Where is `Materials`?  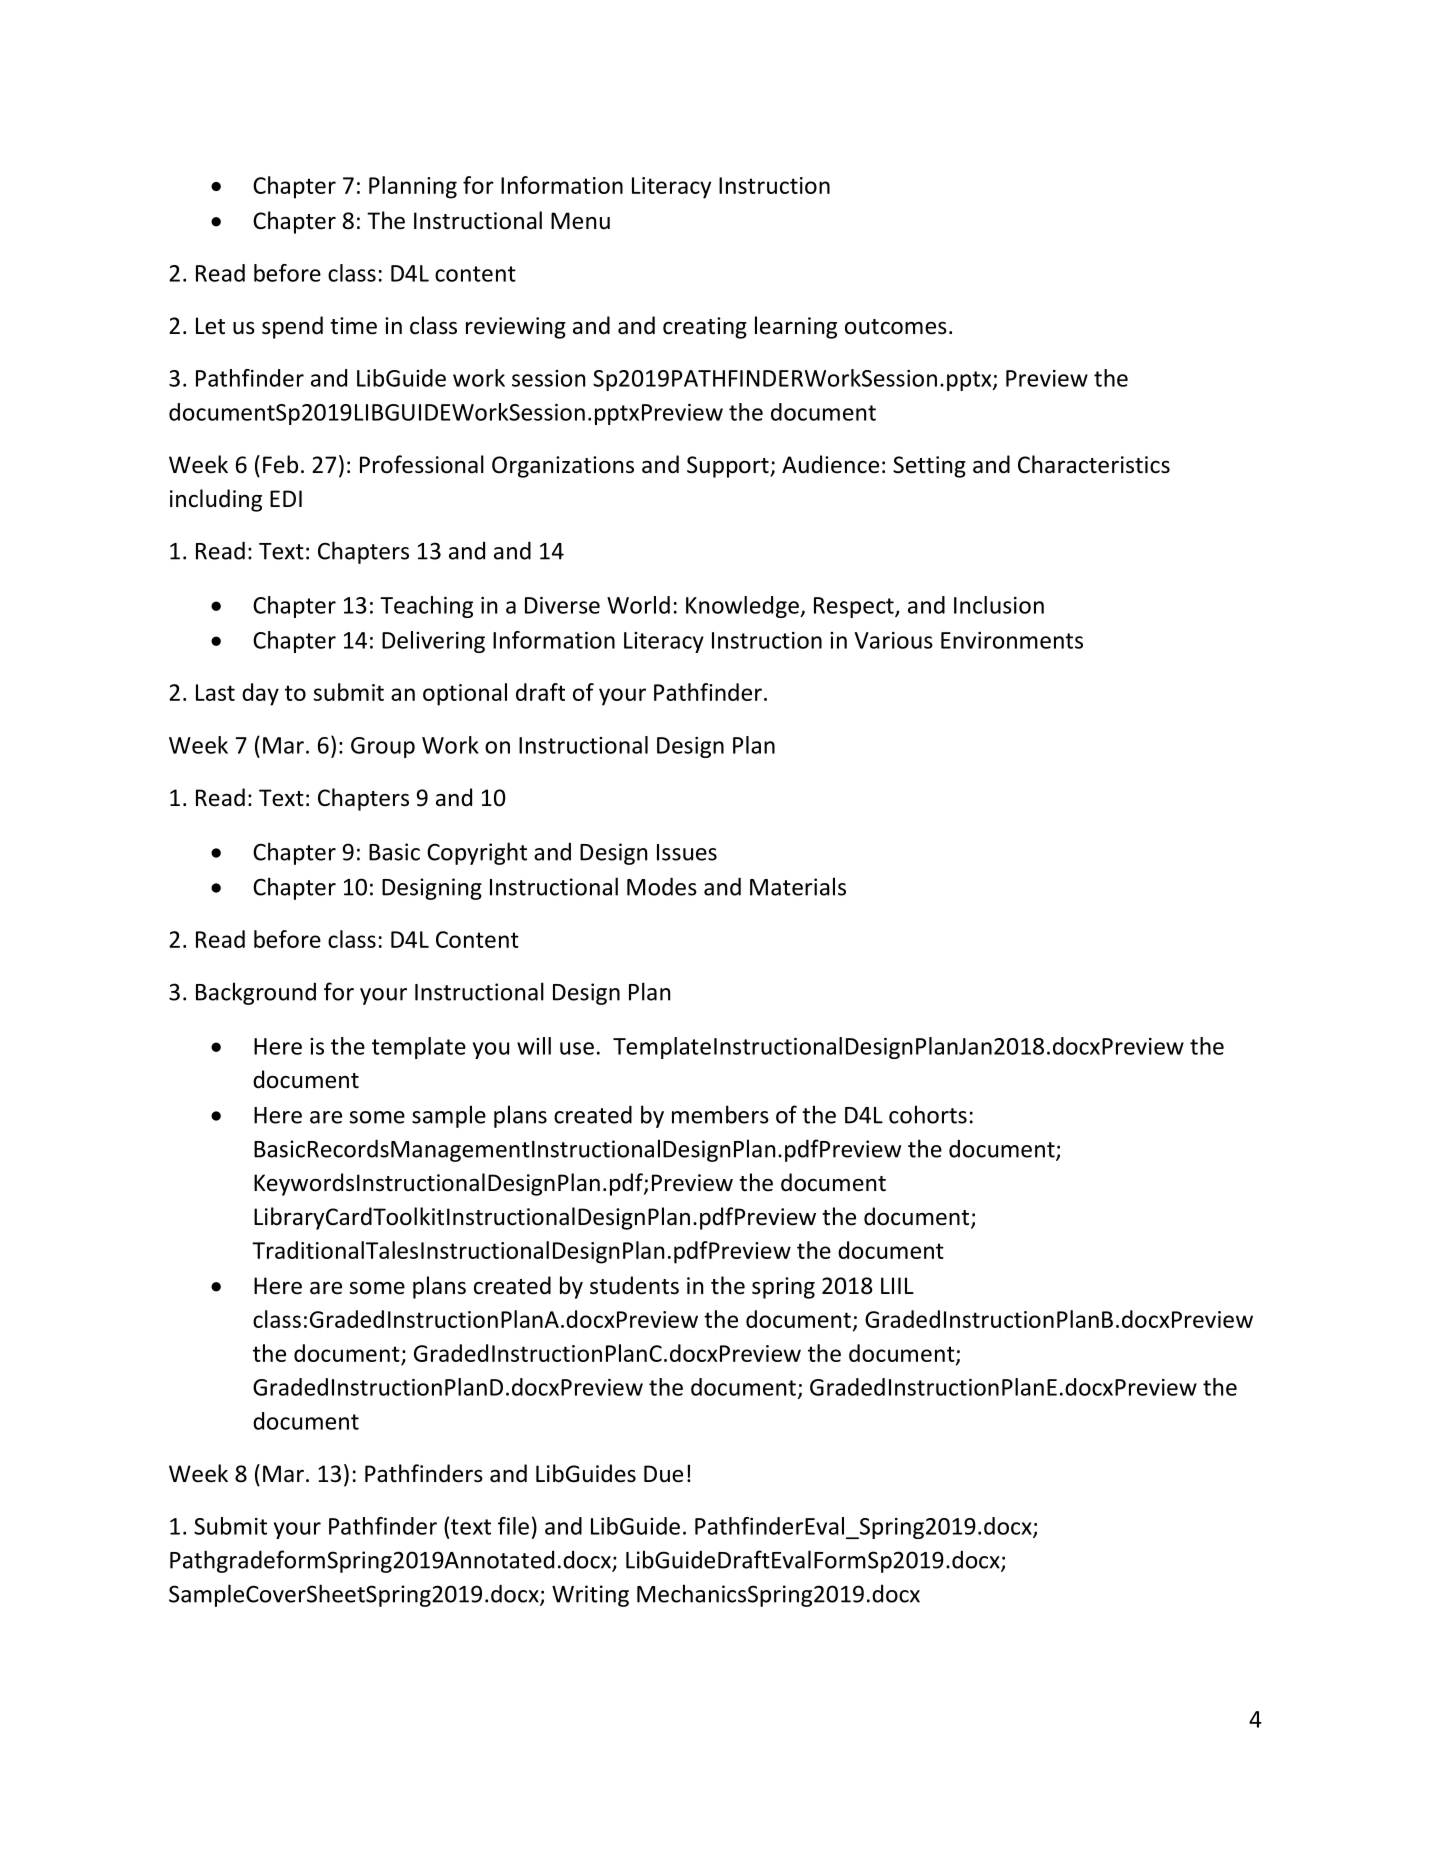 Materials is located at coordinates (798, 886).
